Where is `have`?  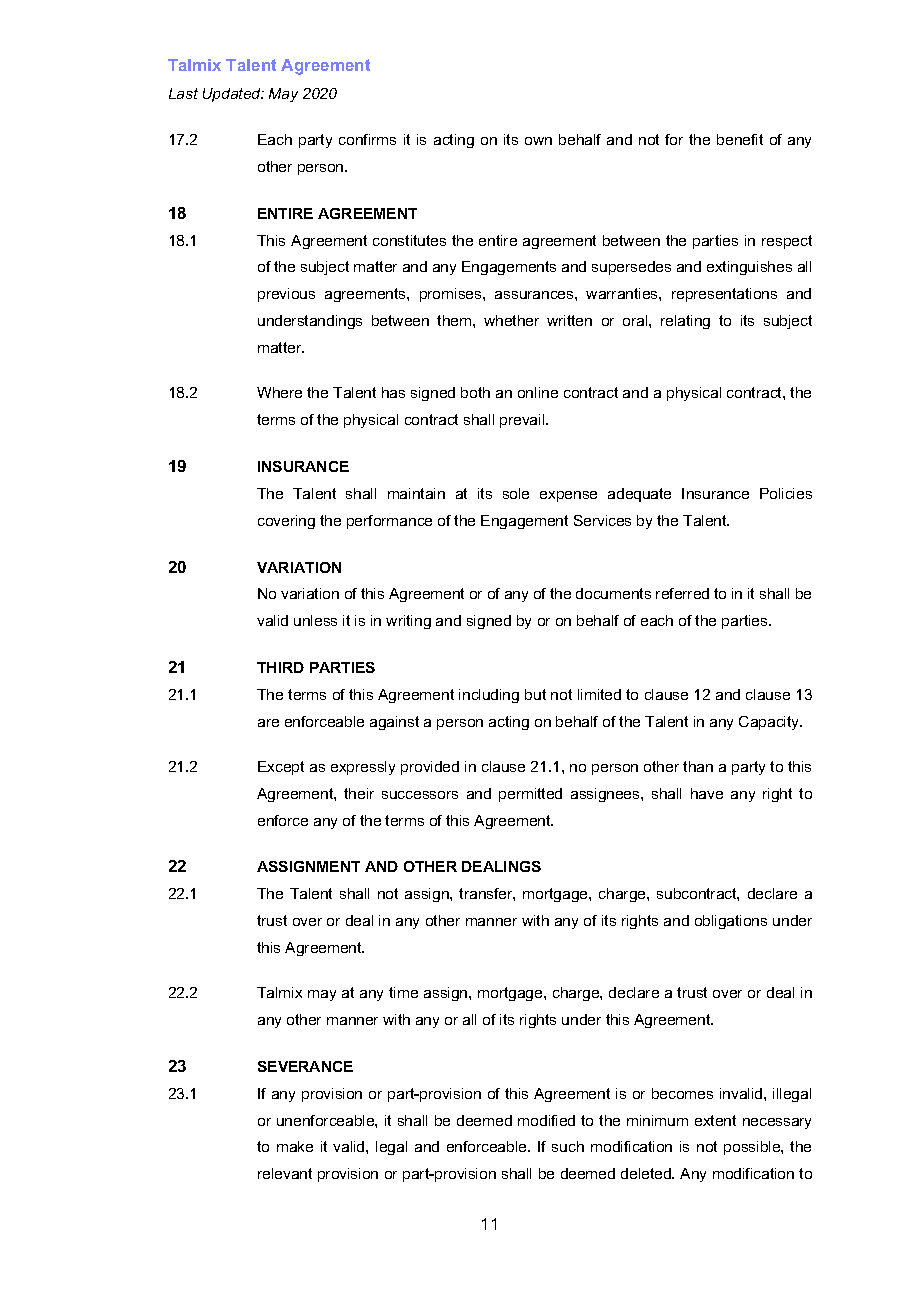
have is located at coordinates (707, 793).
